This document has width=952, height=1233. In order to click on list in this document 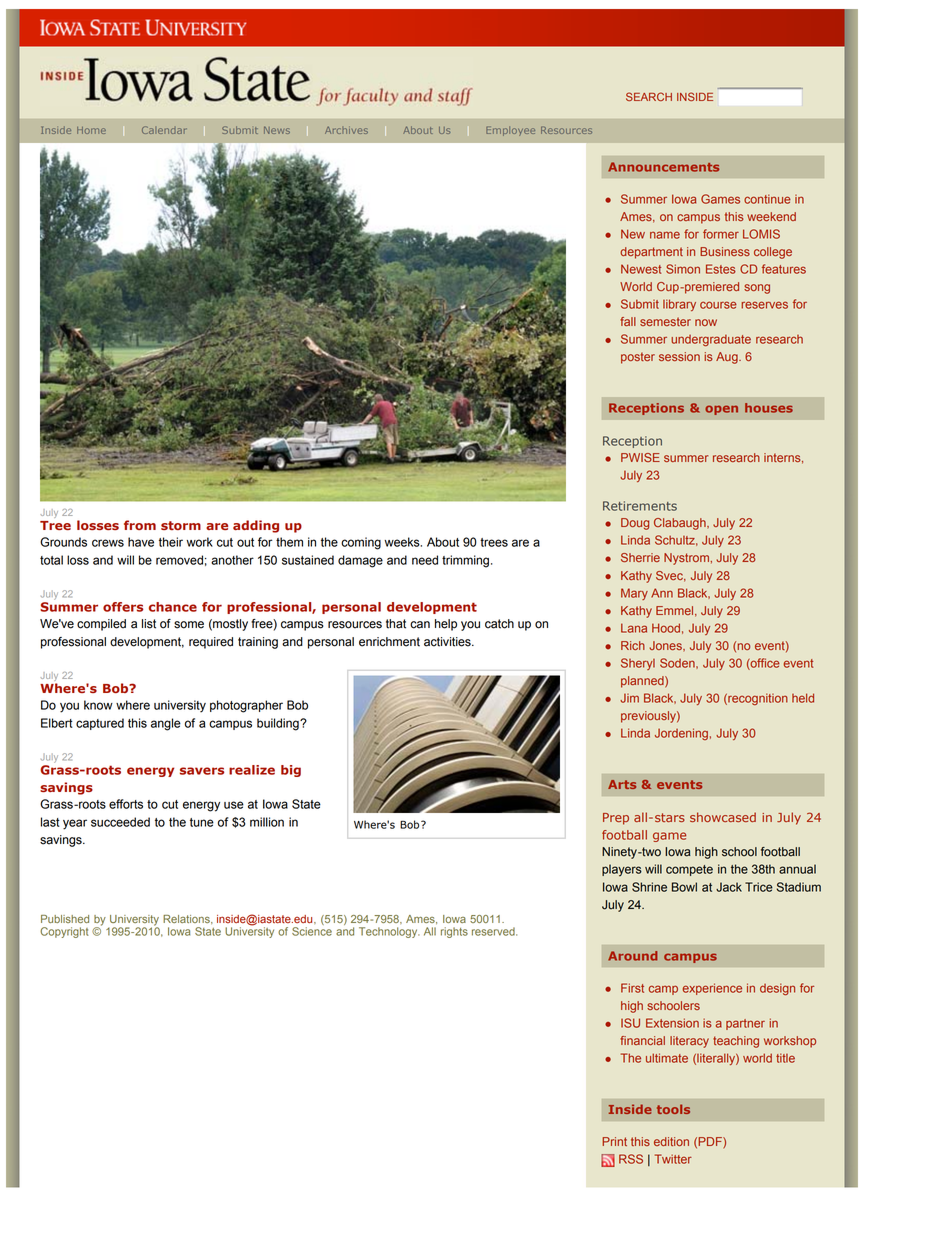, I will do `click(149, 624)`.
